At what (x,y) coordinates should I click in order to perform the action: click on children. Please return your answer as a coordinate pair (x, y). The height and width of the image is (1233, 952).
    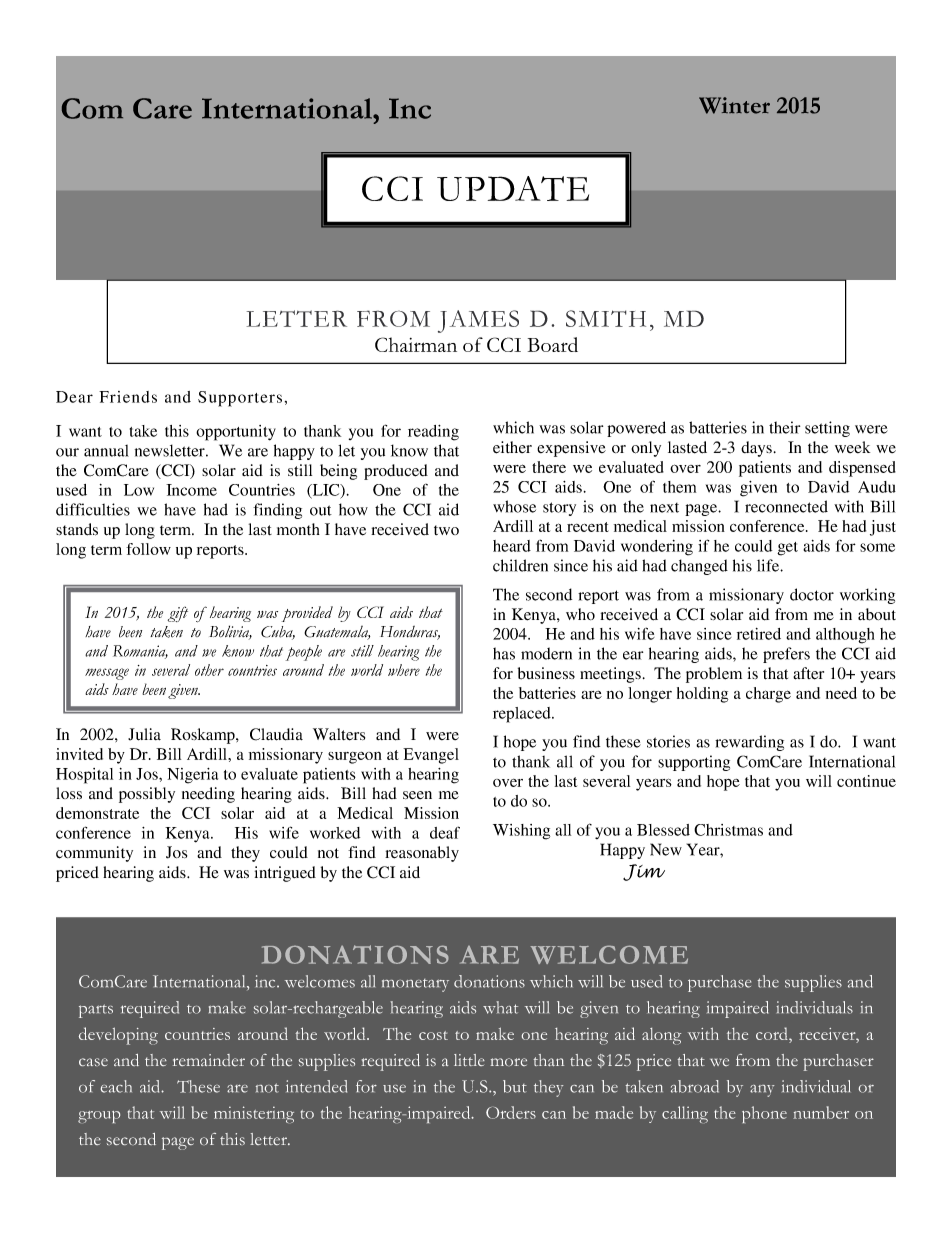
    Looking at the image, I should click on (520, 565).
